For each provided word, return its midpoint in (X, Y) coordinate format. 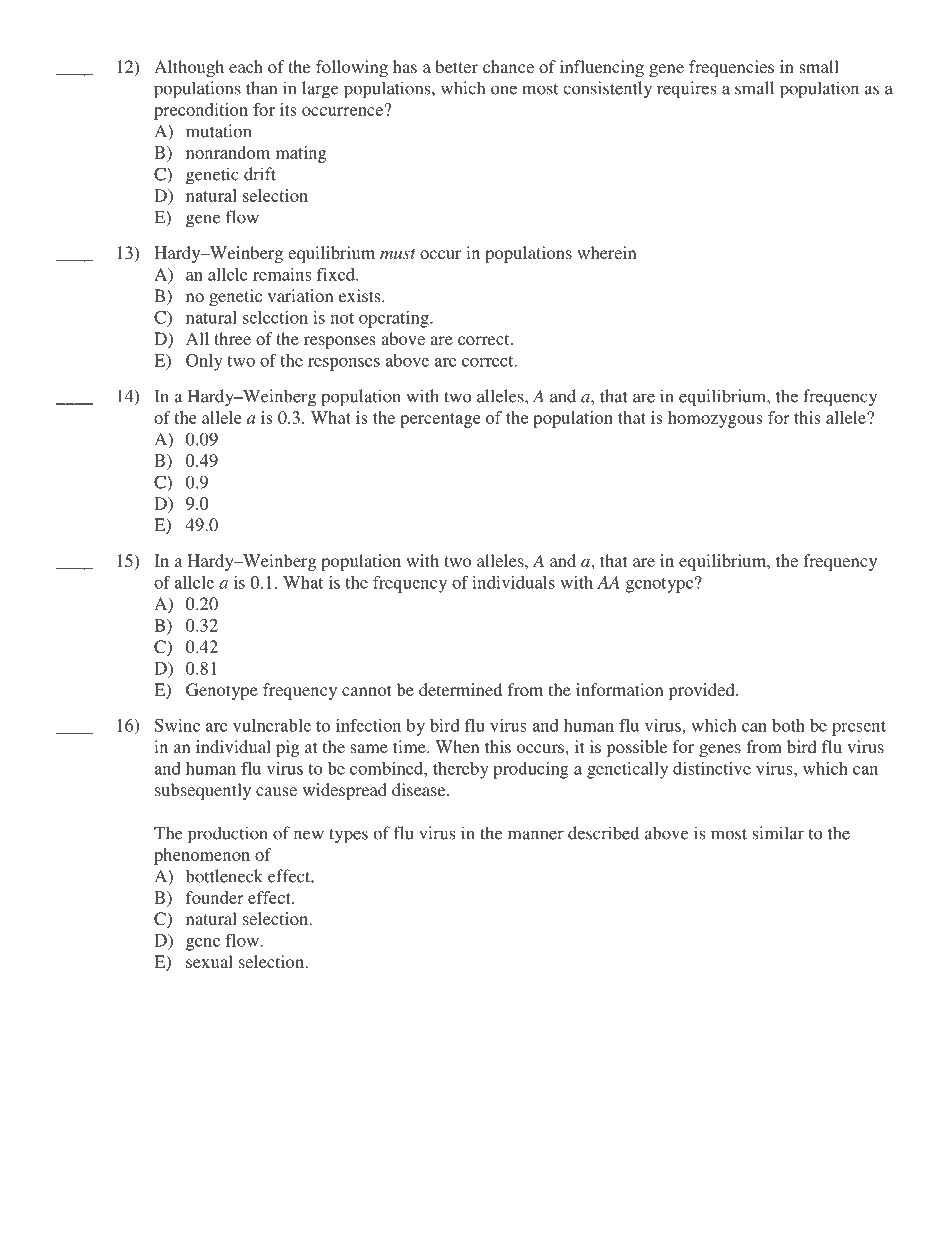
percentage (440, 420)
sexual (209, 961)
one (504, 90)
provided (703, 691)
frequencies (731, 68)
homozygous (715, 419)
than (261, 88)
